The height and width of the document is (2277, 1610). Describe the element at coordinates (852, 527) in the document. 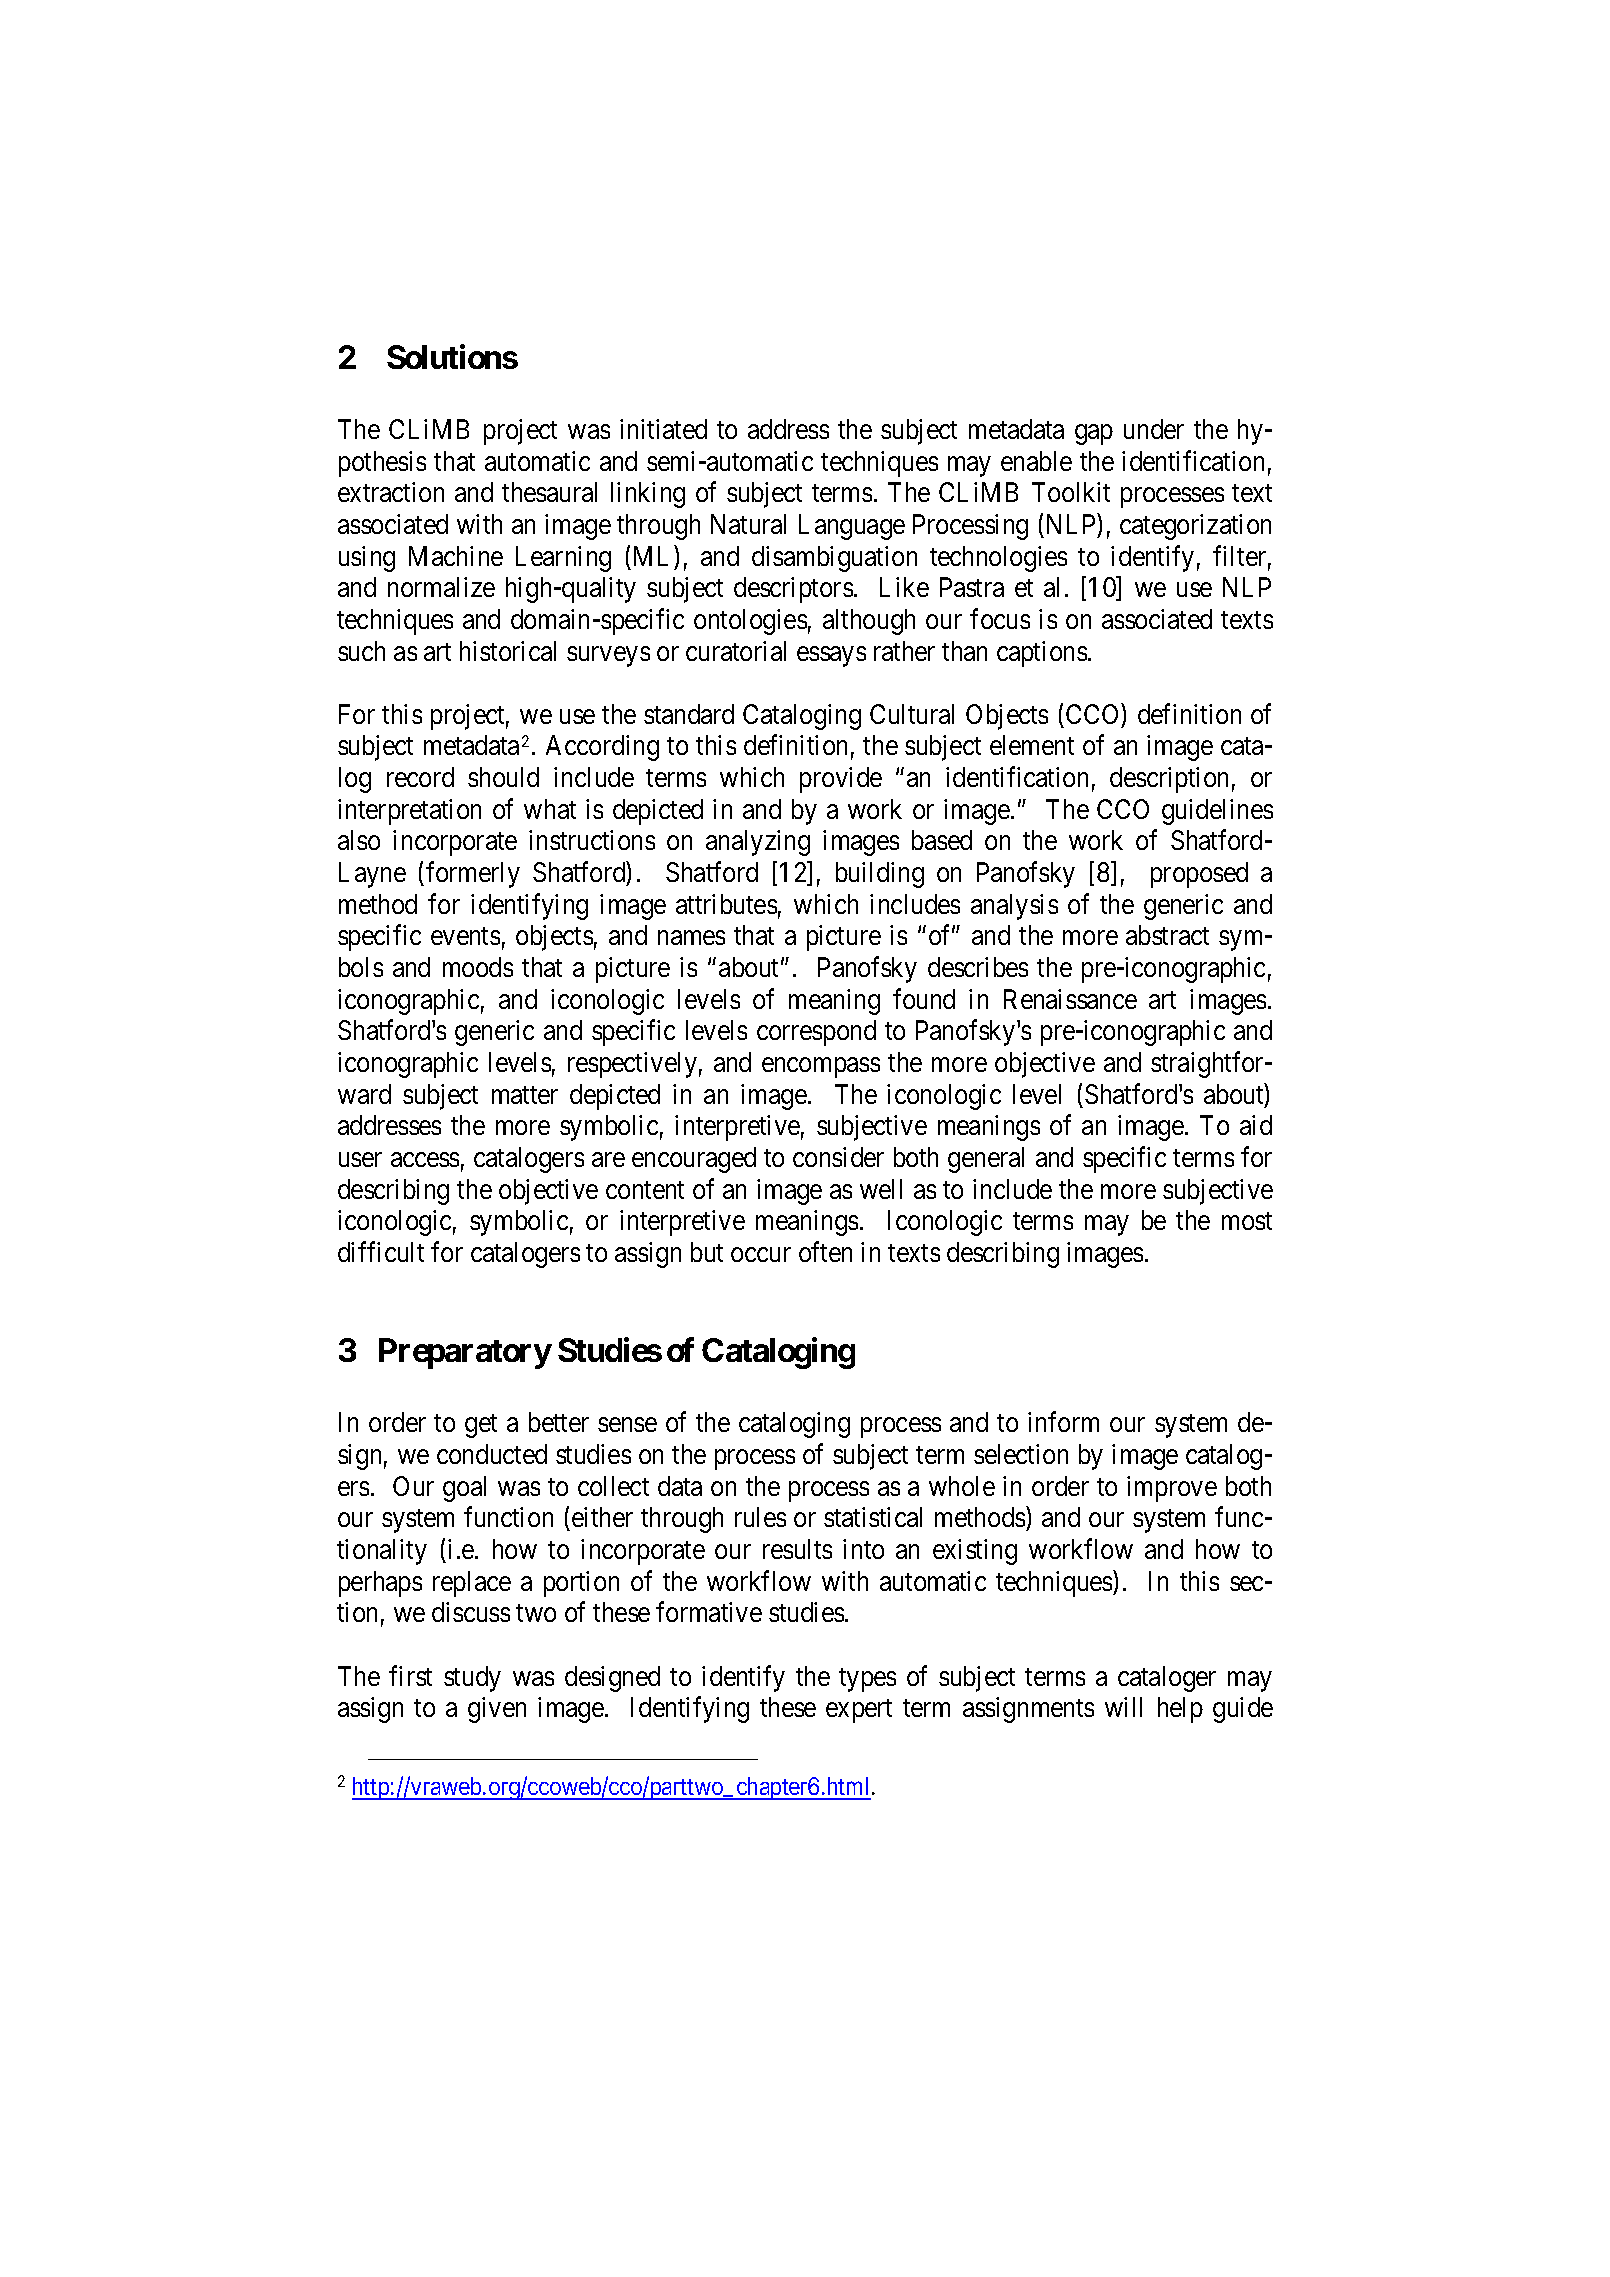

I see `Language` at that location.
